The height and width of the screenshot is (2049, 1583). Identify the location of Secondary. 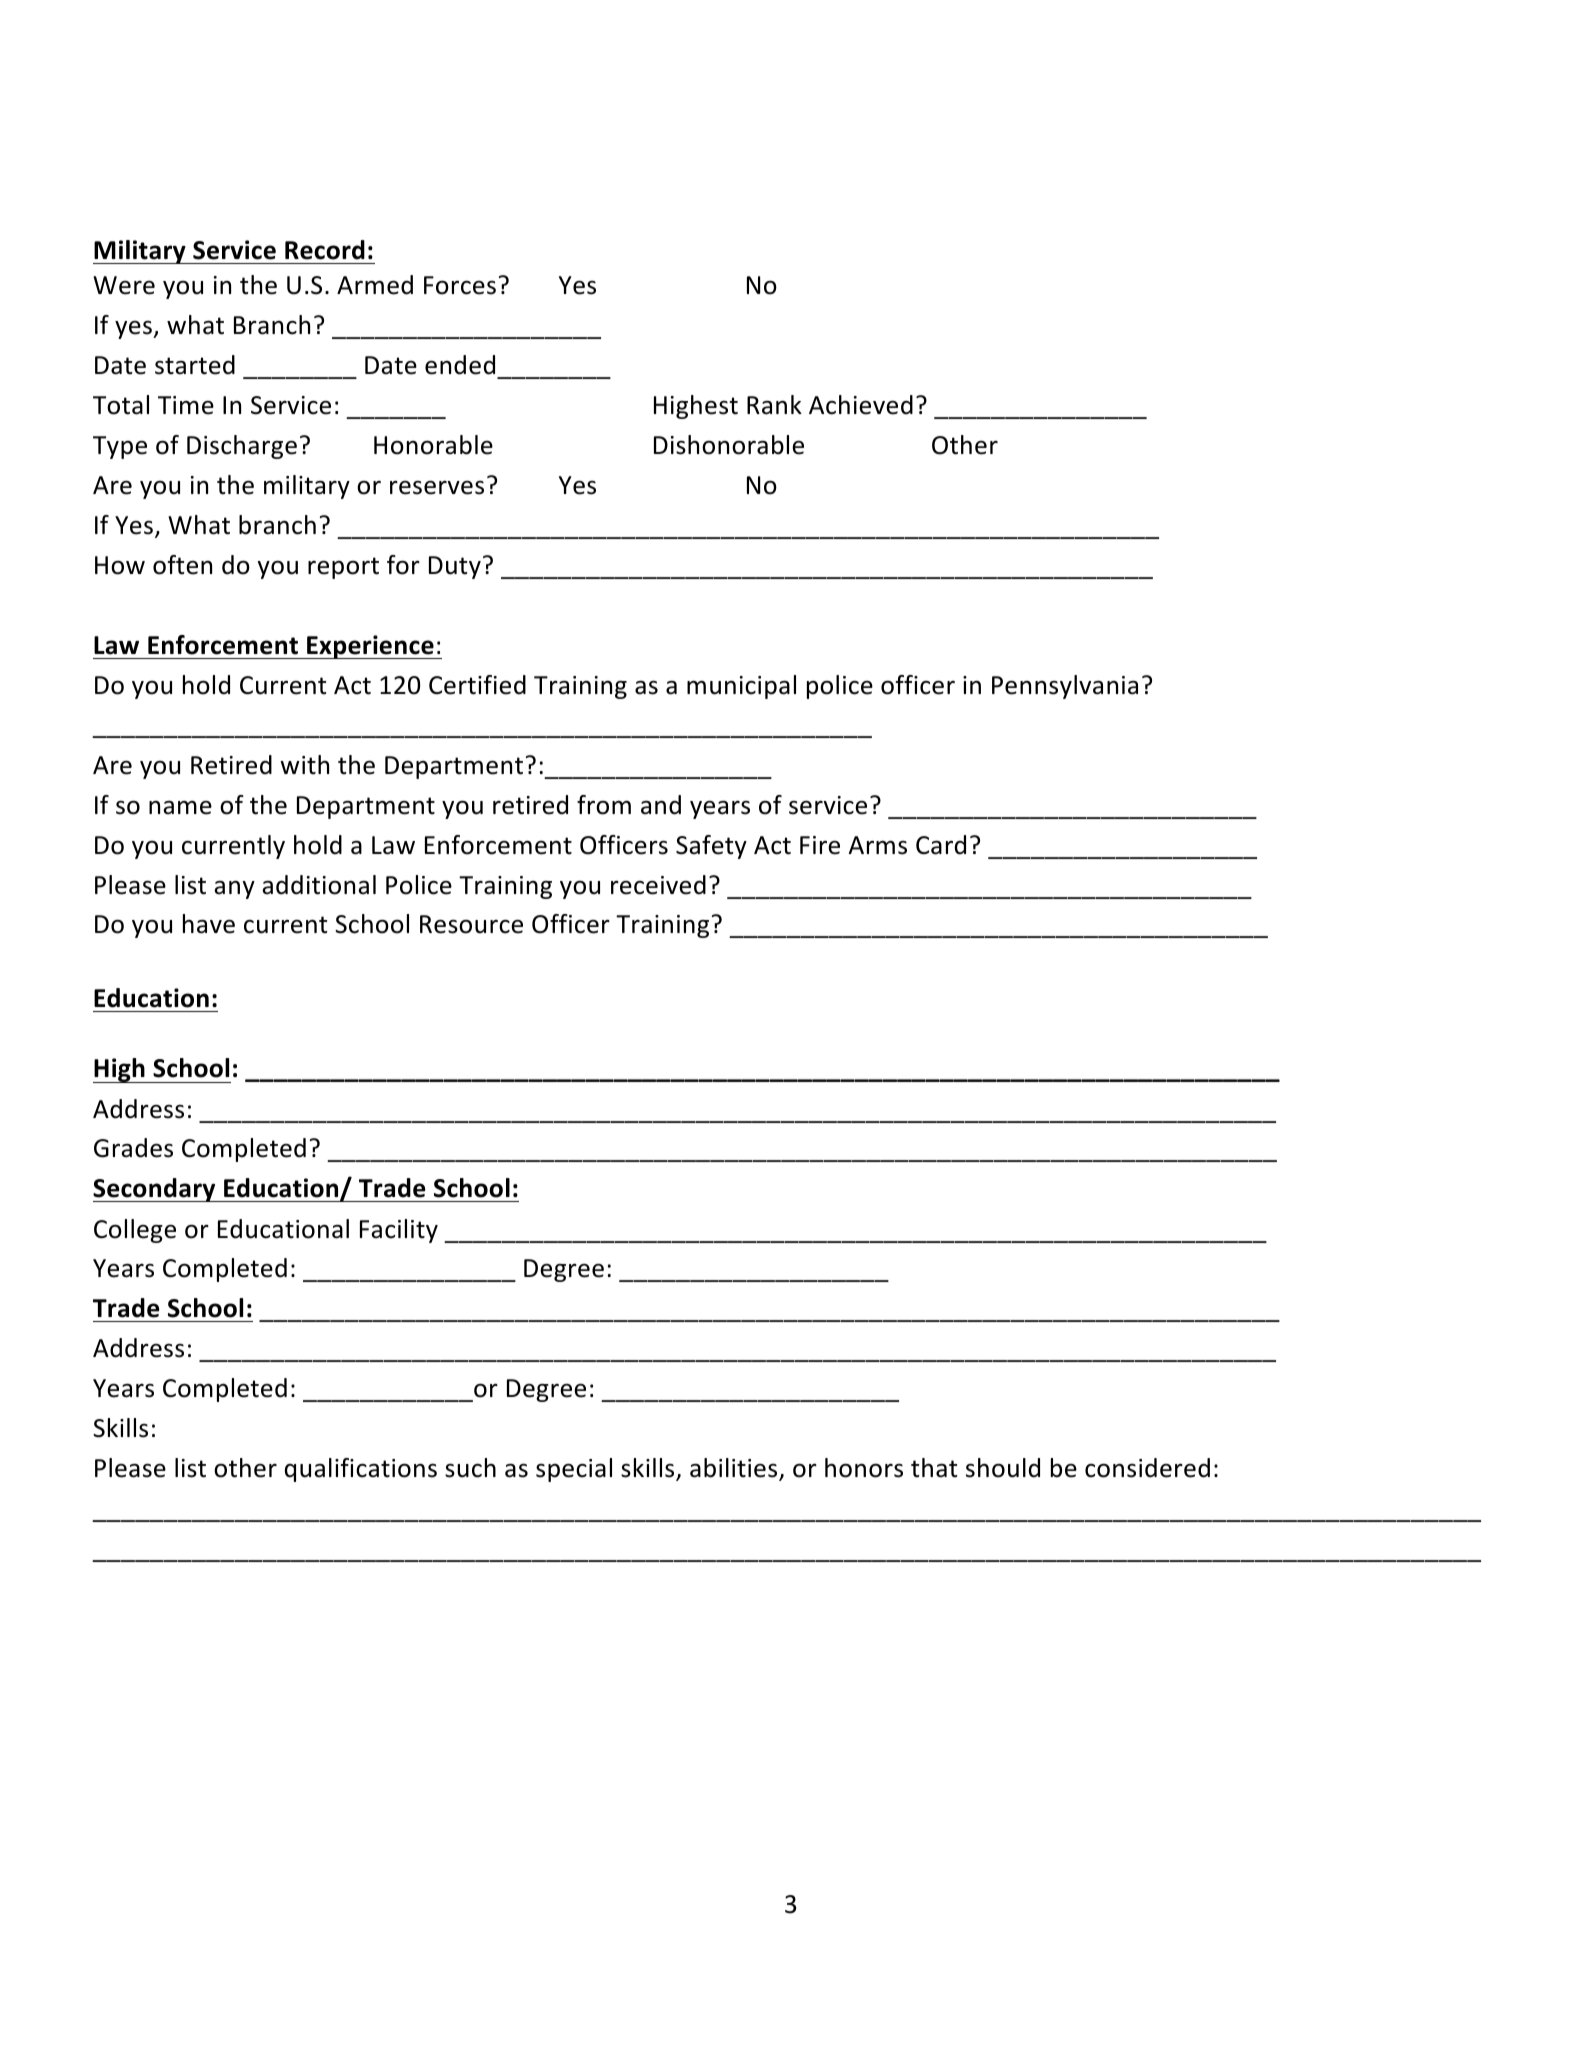
(155, 1190).
